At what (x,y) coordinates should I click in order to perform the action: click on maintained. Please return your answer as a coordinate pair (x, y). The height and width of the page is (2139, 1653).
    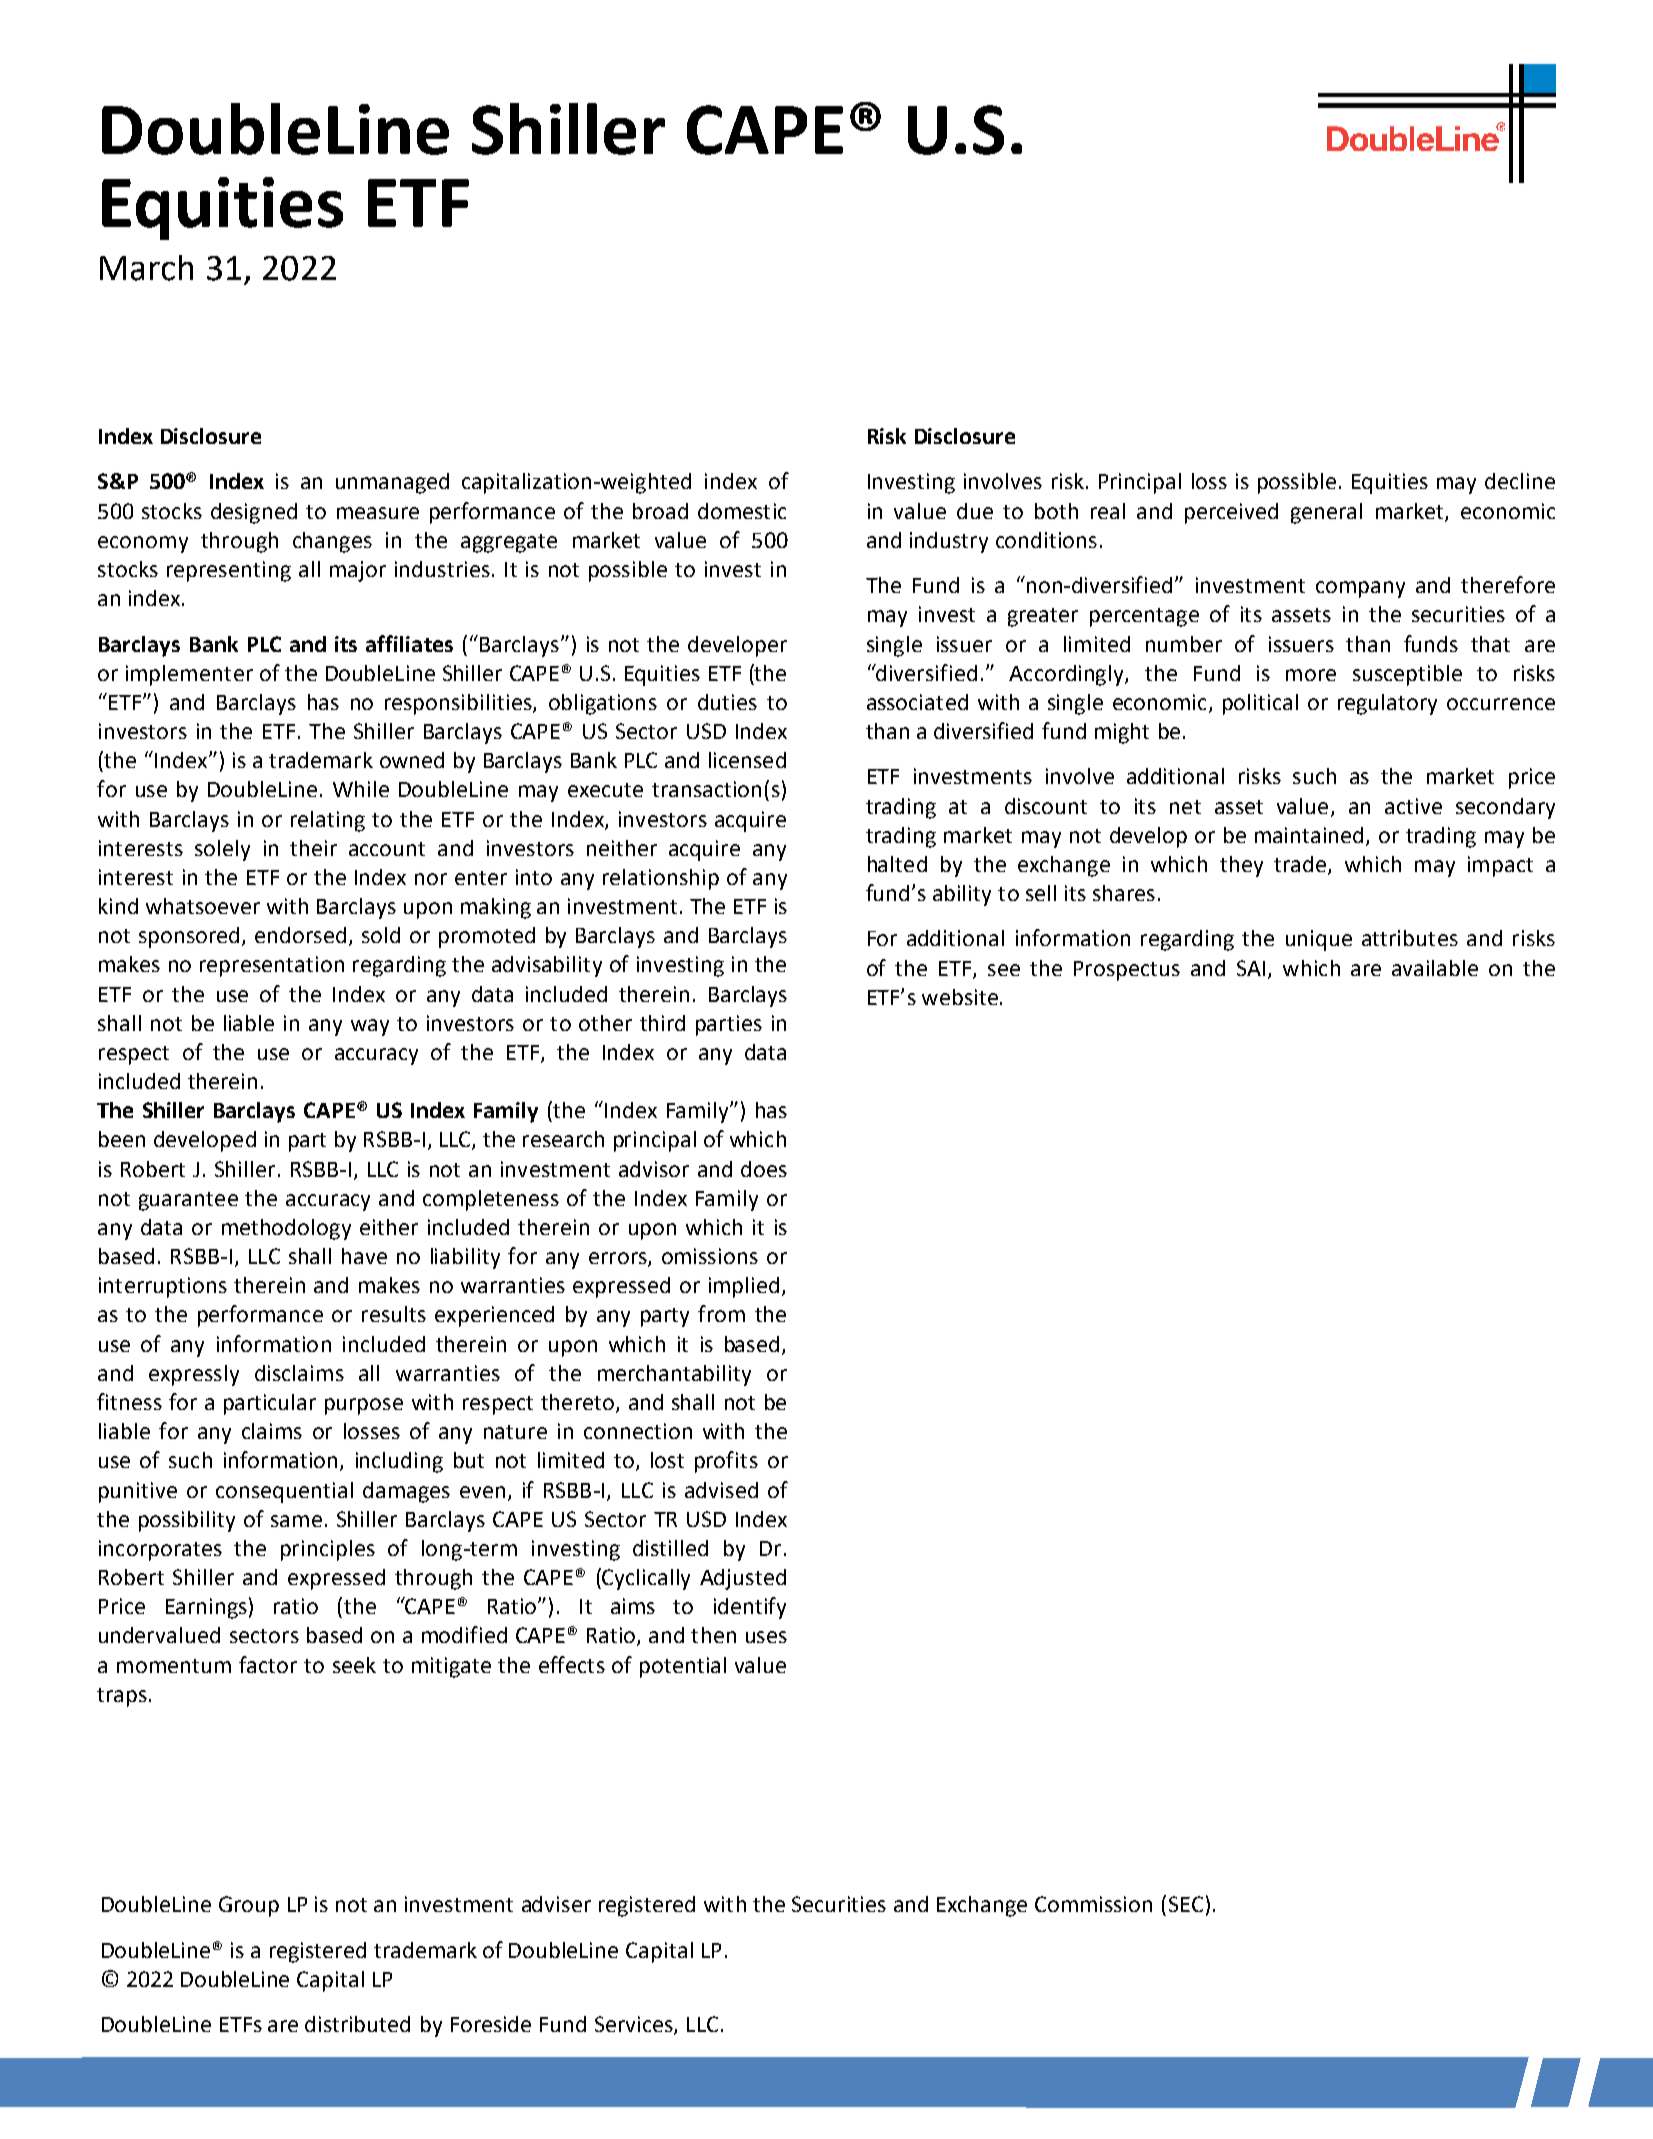
    Looking at the image, I should click on (1309, 835).
